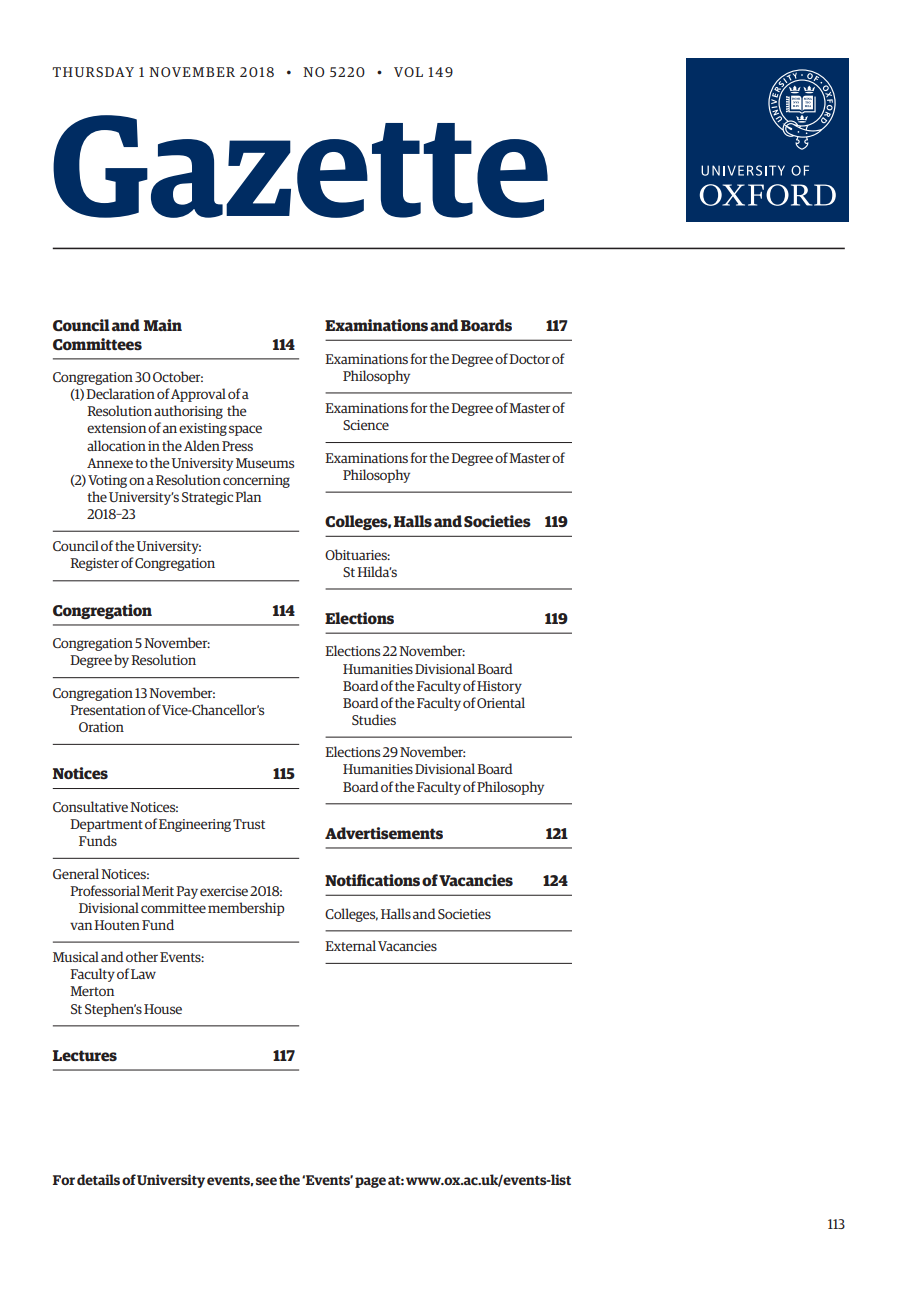 This image has height=1308, width=924. What do you see at coordinates (384, 833) in the image?
I see `Advertisements` at bounding box center [384, 833].
